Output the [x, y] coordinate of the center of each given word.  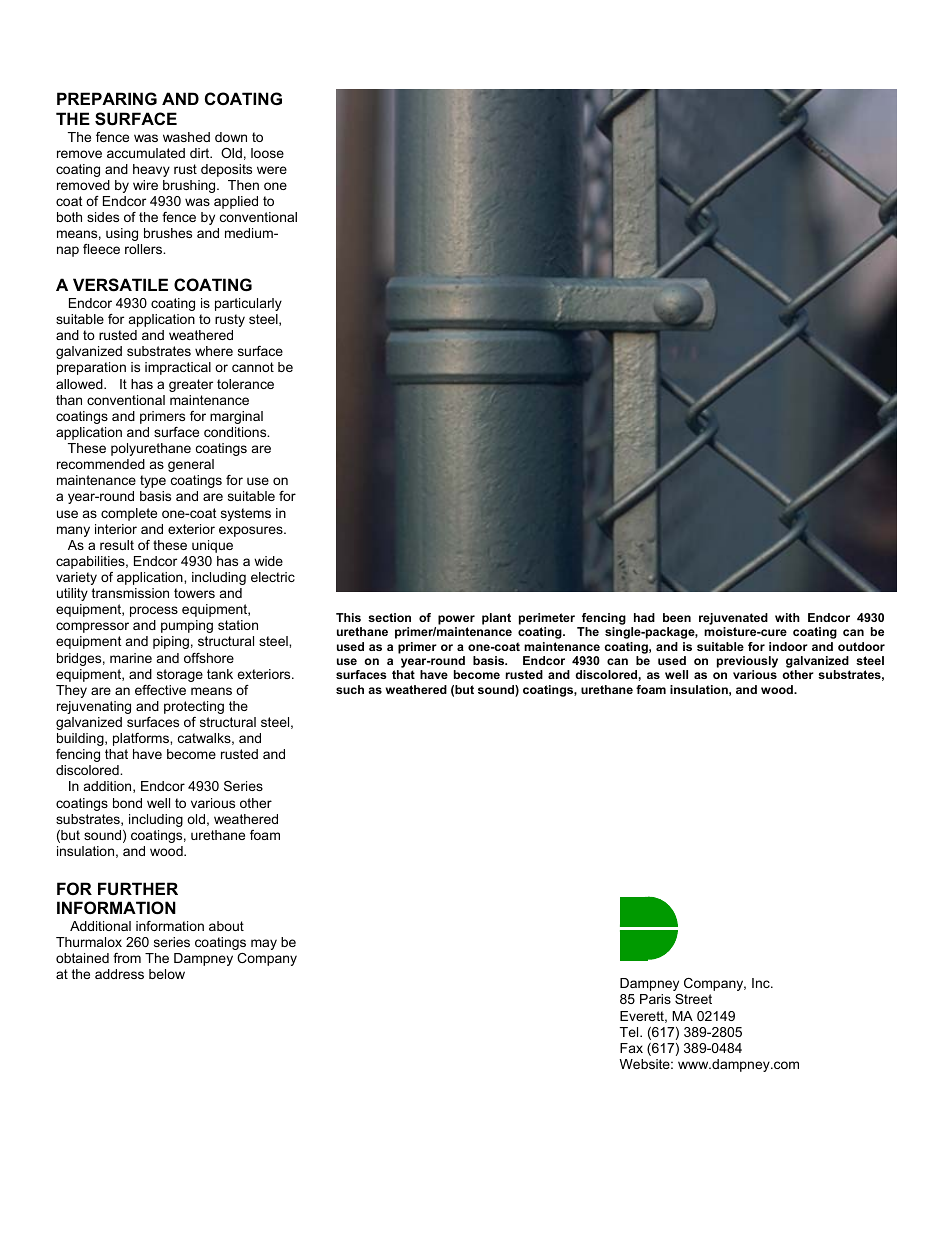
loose [267, 153]
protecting [194, 707]
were [272, 170]
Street [693, 999]
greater [191, 385]
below [167, 974]
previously [747, 662]
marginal [236, 417]
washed [186, 137]
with [787, 617]
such [350, 689]
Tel [630, 1032]
